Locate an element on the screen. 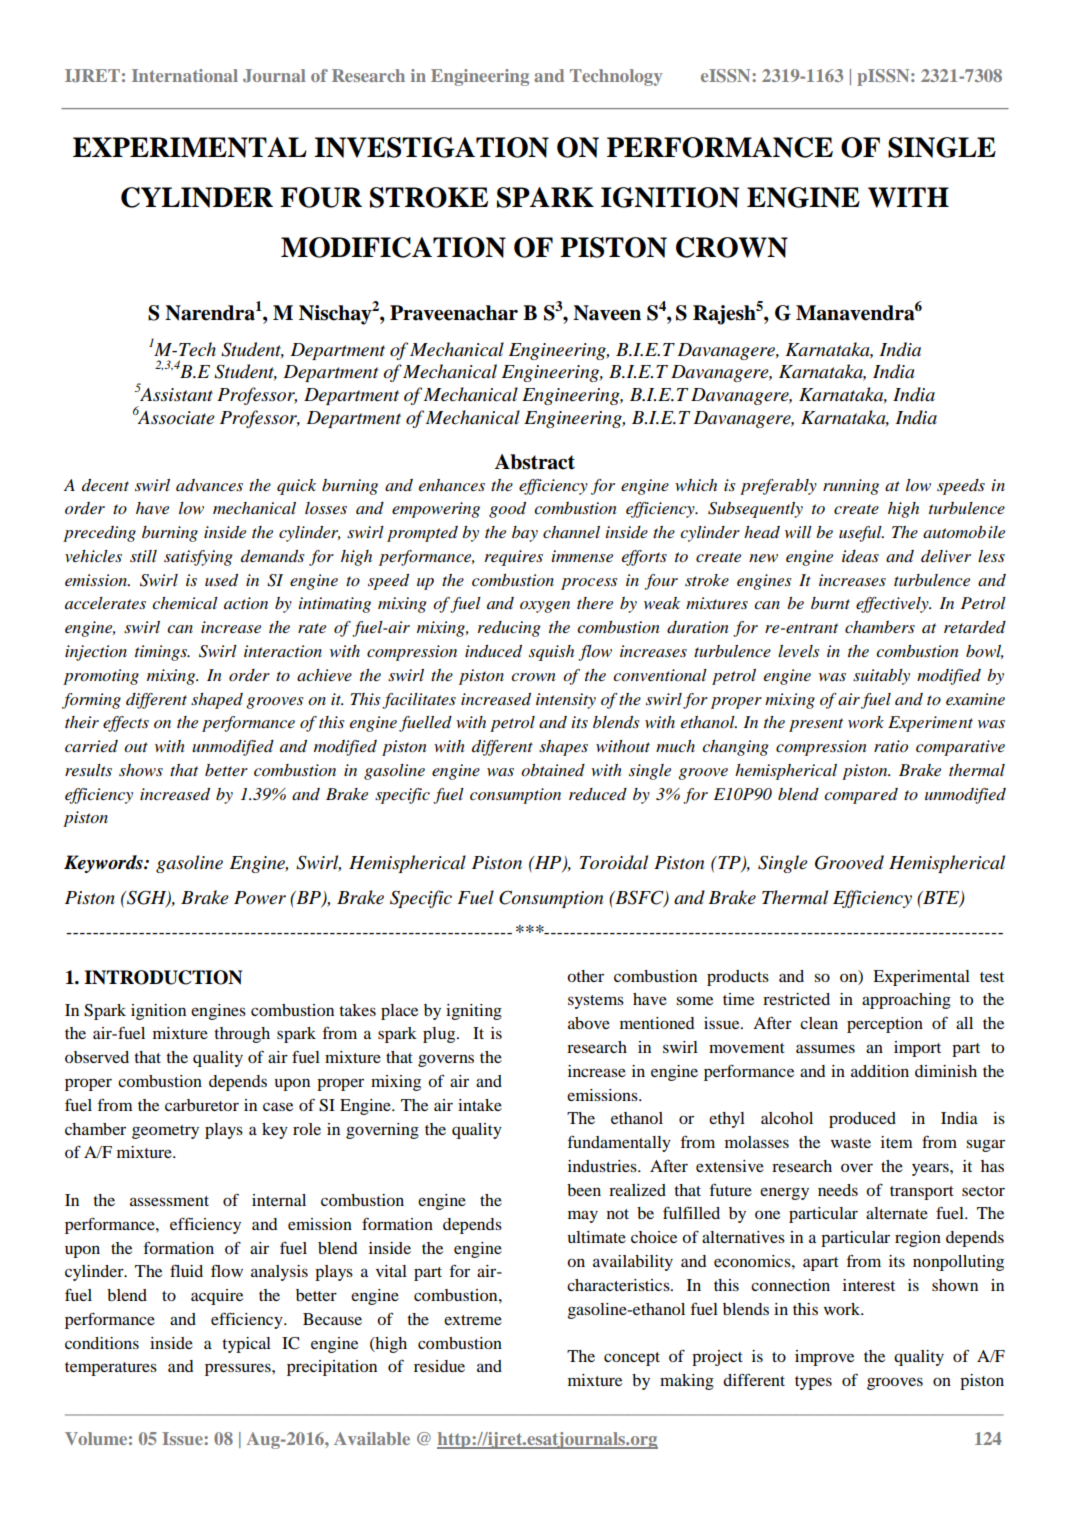 The width and height of the screenshot is (1070, 1514). industries is located at coordinates (603, 1166).
